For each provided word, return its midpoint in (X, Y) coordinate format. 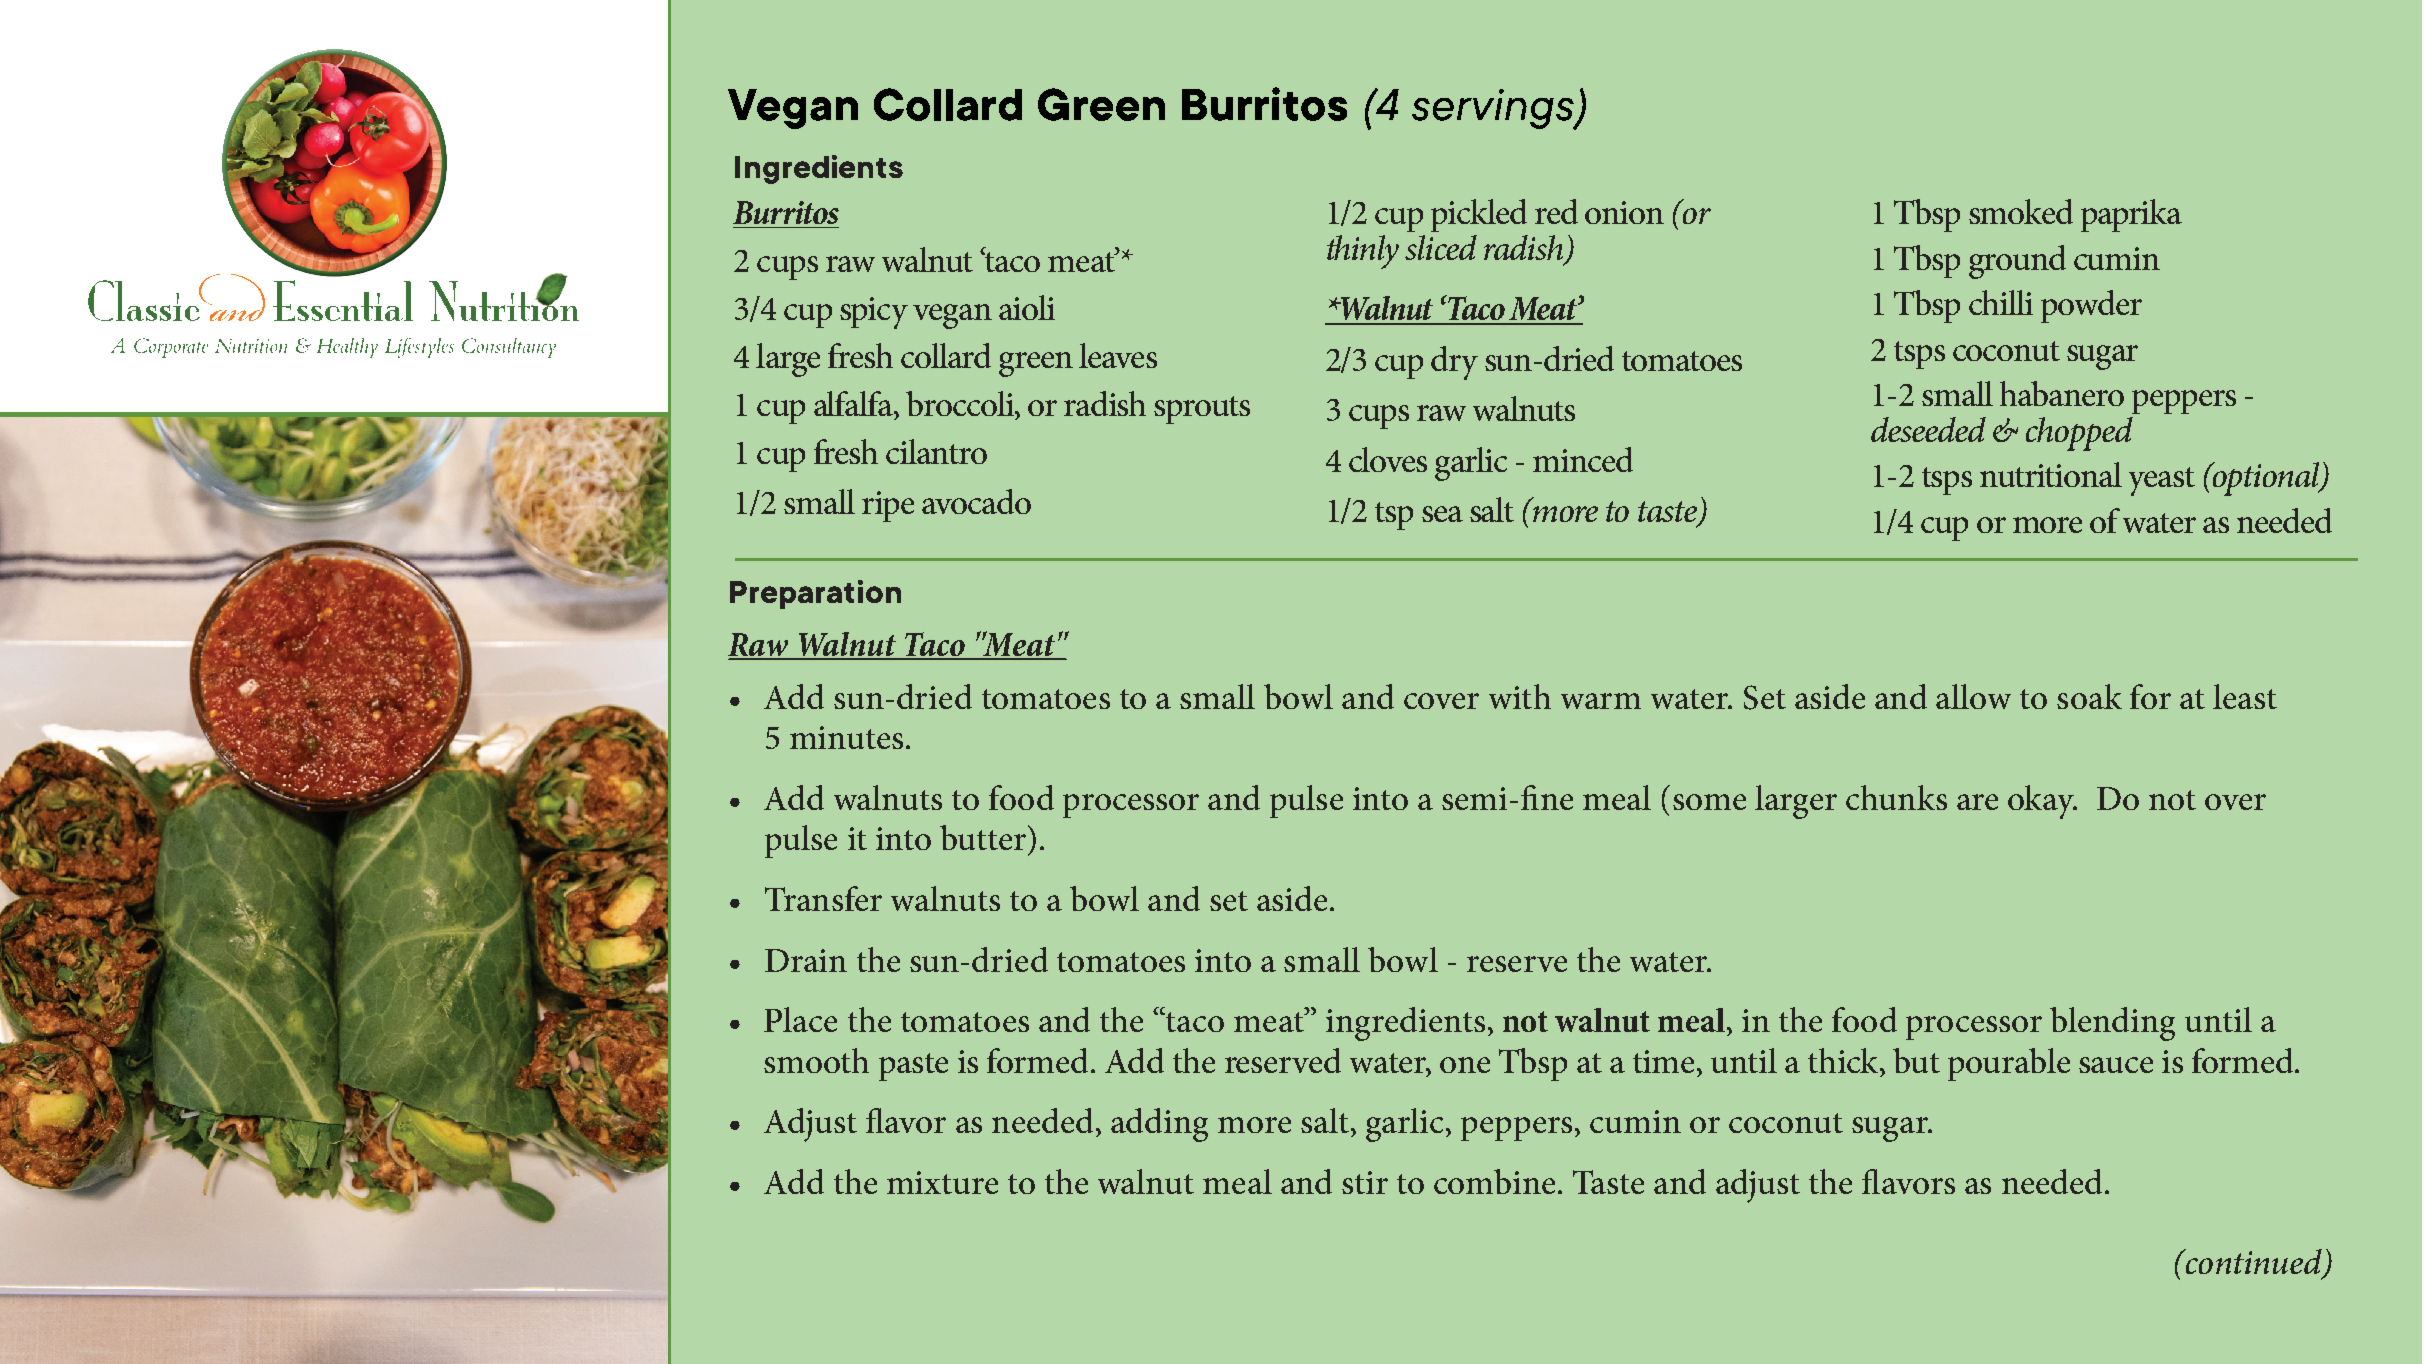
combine (1494, 1181)
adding (1159, 1125)
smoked (2021, 211)
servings (1494, 109)
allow (1973, 696)
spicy (874, 313)
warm (1601, 701)
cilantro (936, 451)
